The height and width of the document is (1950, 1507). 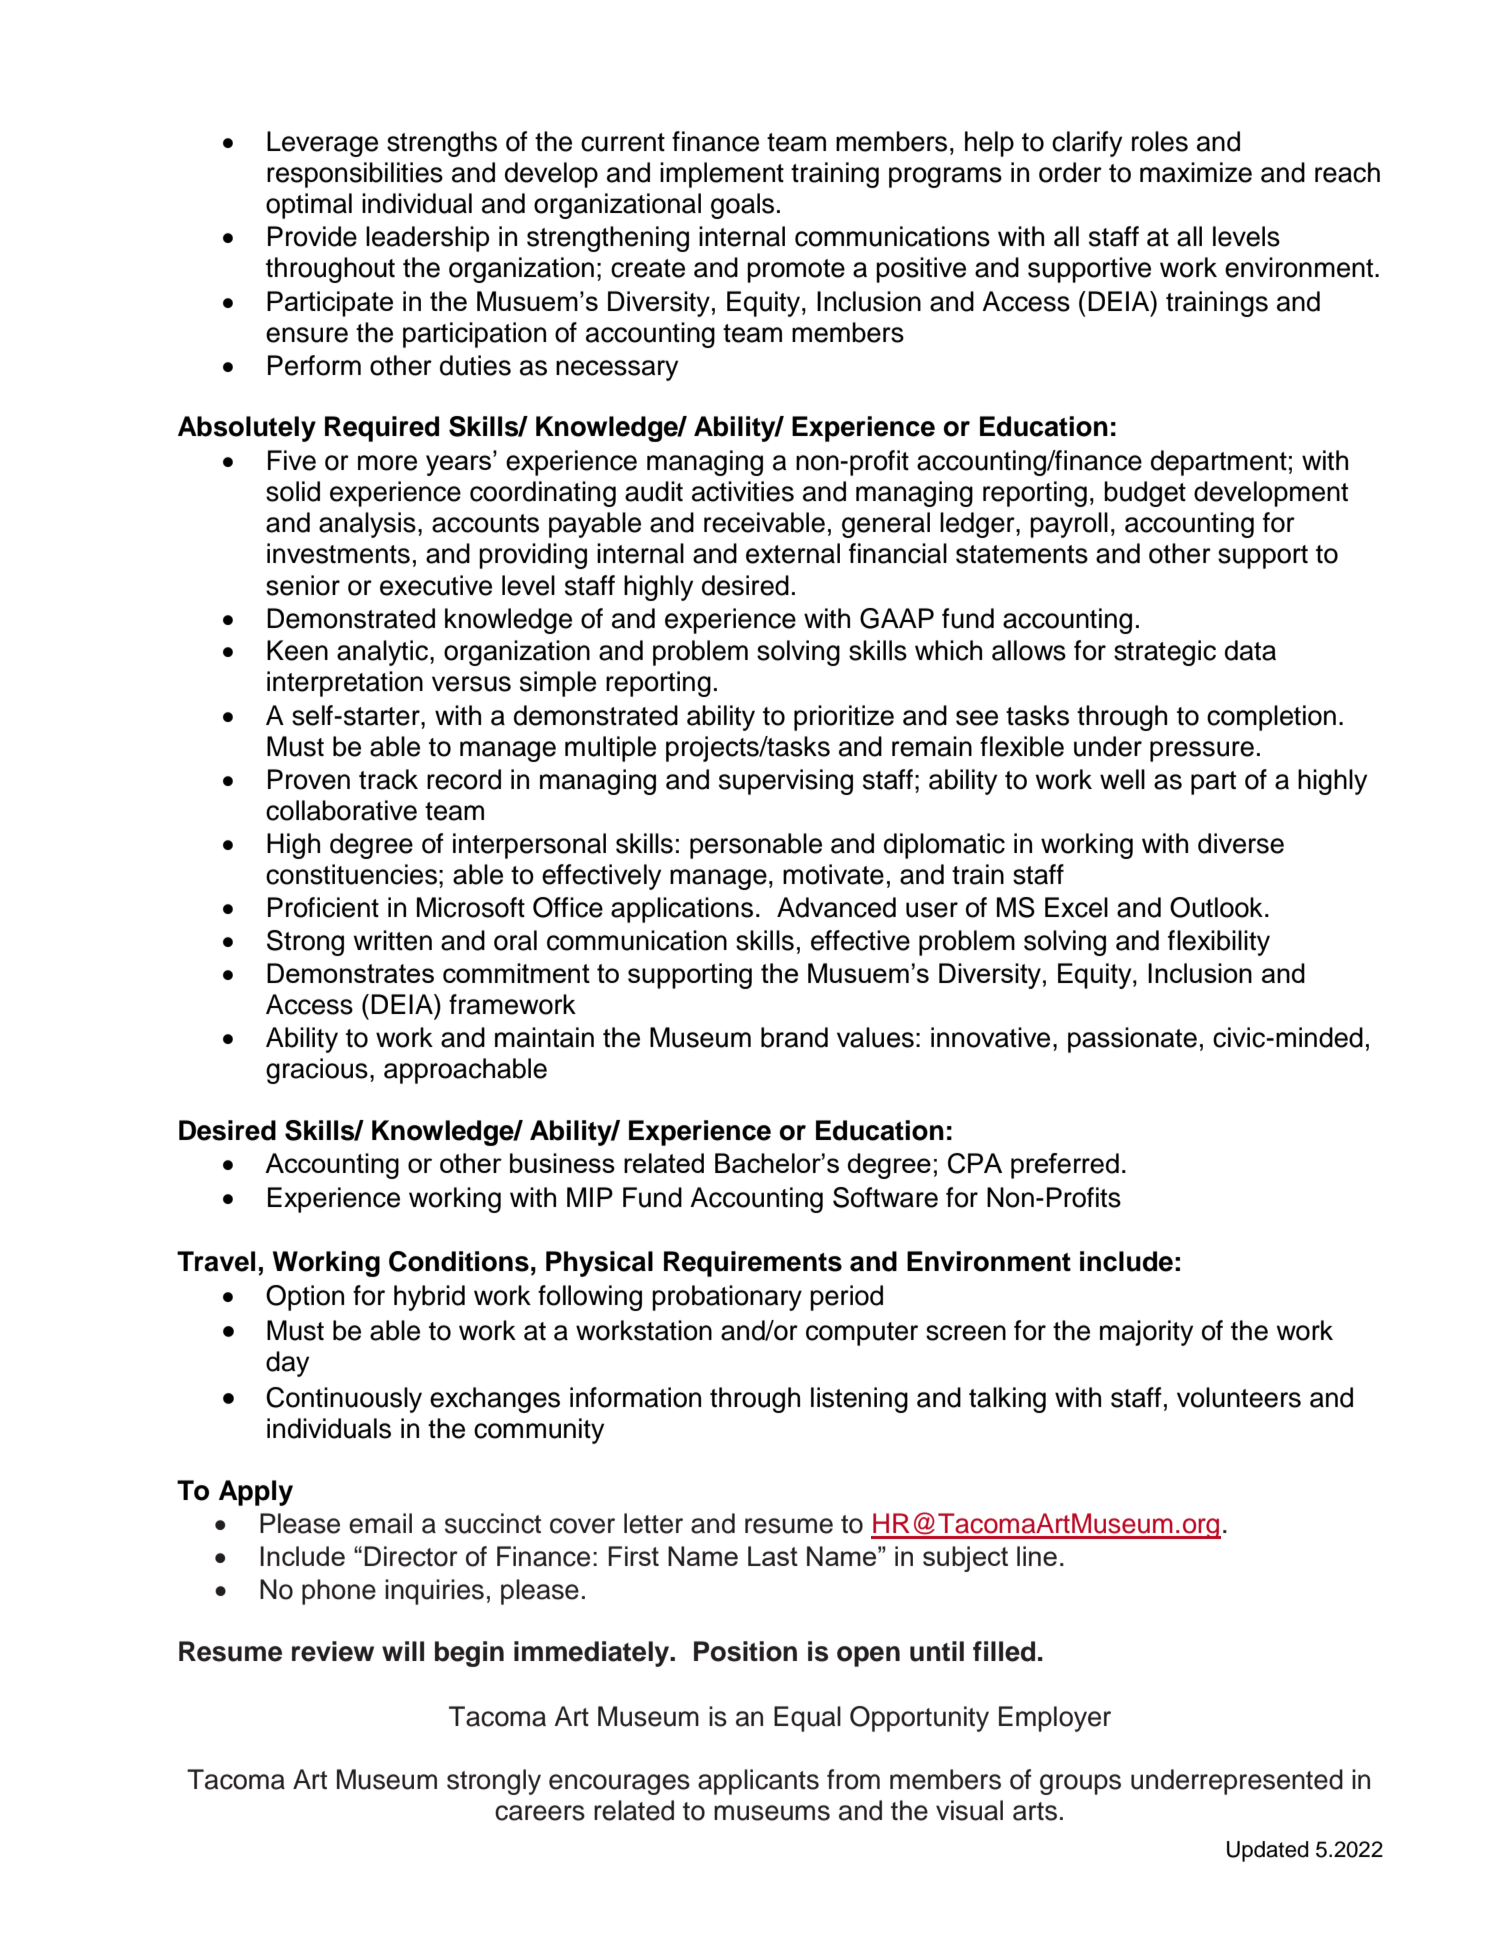 I want to click on brand, so click(x=794, y=1037).
